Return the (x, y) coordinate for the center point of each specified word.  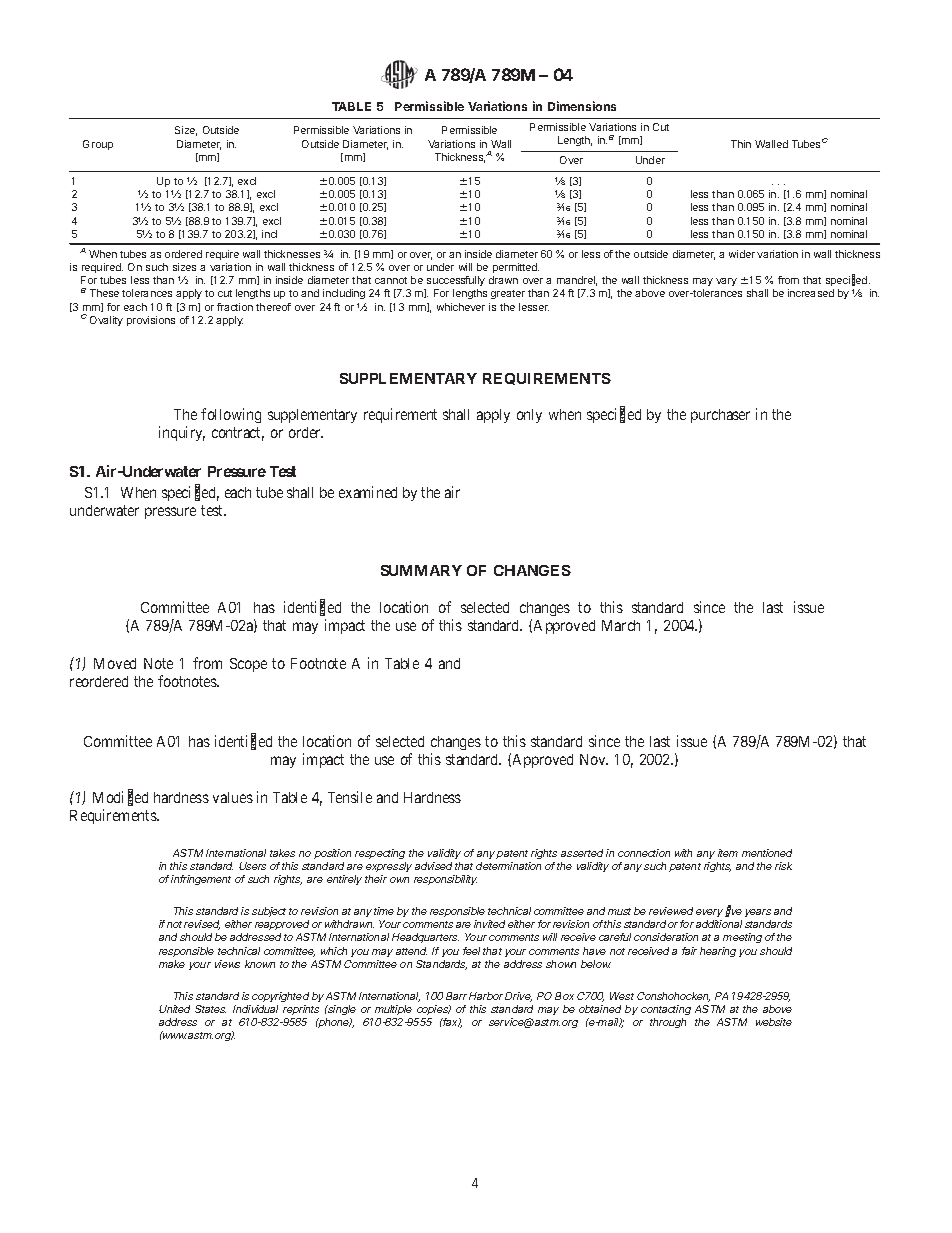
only (529, 416)
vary (726, 282)
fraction (235, 307)
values (233, 797)
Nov (594, 759)
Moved (115, 663)
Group (98, 145)
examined (368, 492)
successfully (456, 281)
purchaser (720, 416)
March (621, 625)
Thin (741, 144)
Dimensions (582, 106)
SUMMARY (421, 570)
